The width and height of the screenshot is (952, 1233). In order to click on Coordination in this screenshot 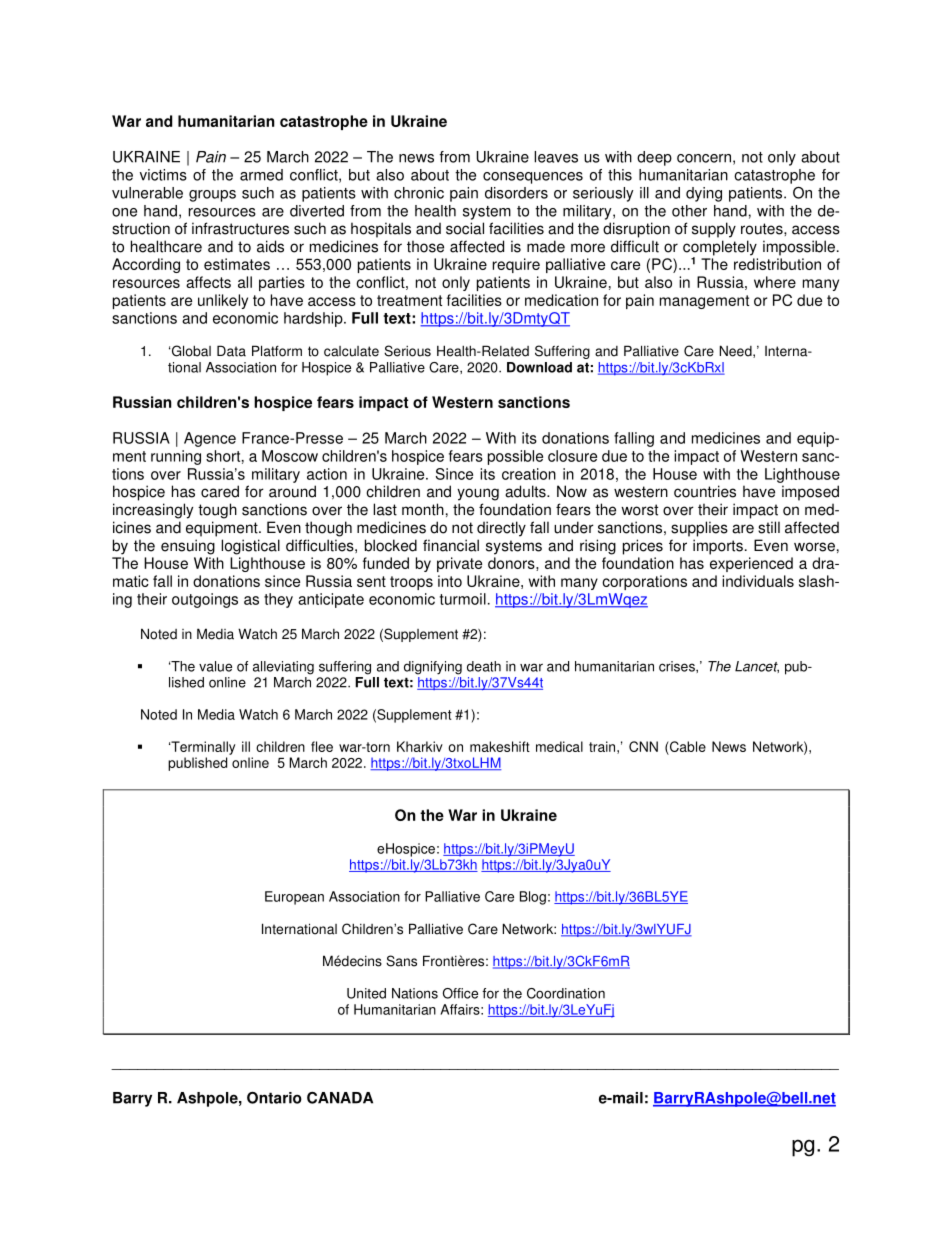, I will do `click(566, 993)`.
